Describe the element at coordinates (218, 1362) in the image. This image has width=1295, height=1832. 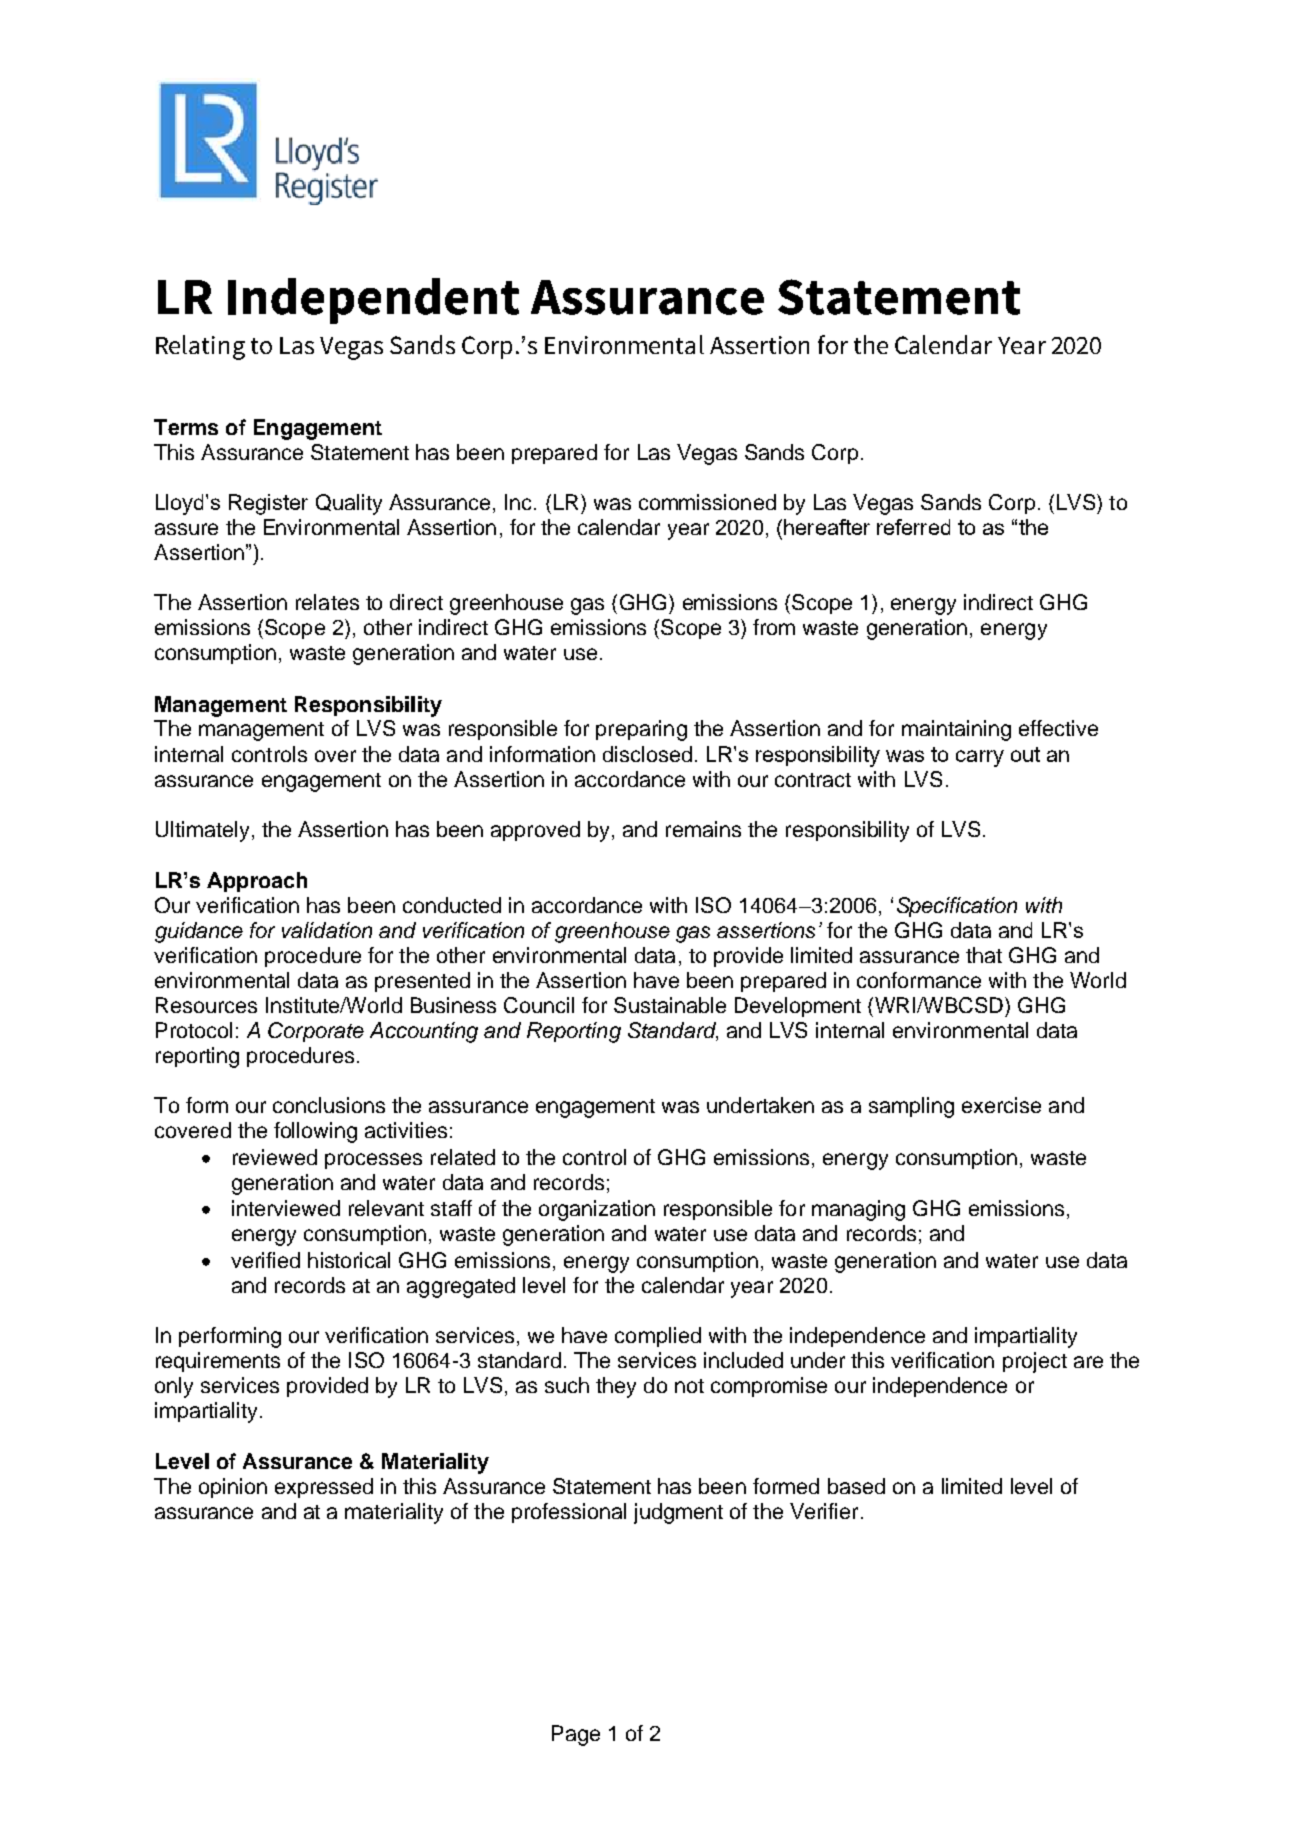
I see `requirements` at that location.
